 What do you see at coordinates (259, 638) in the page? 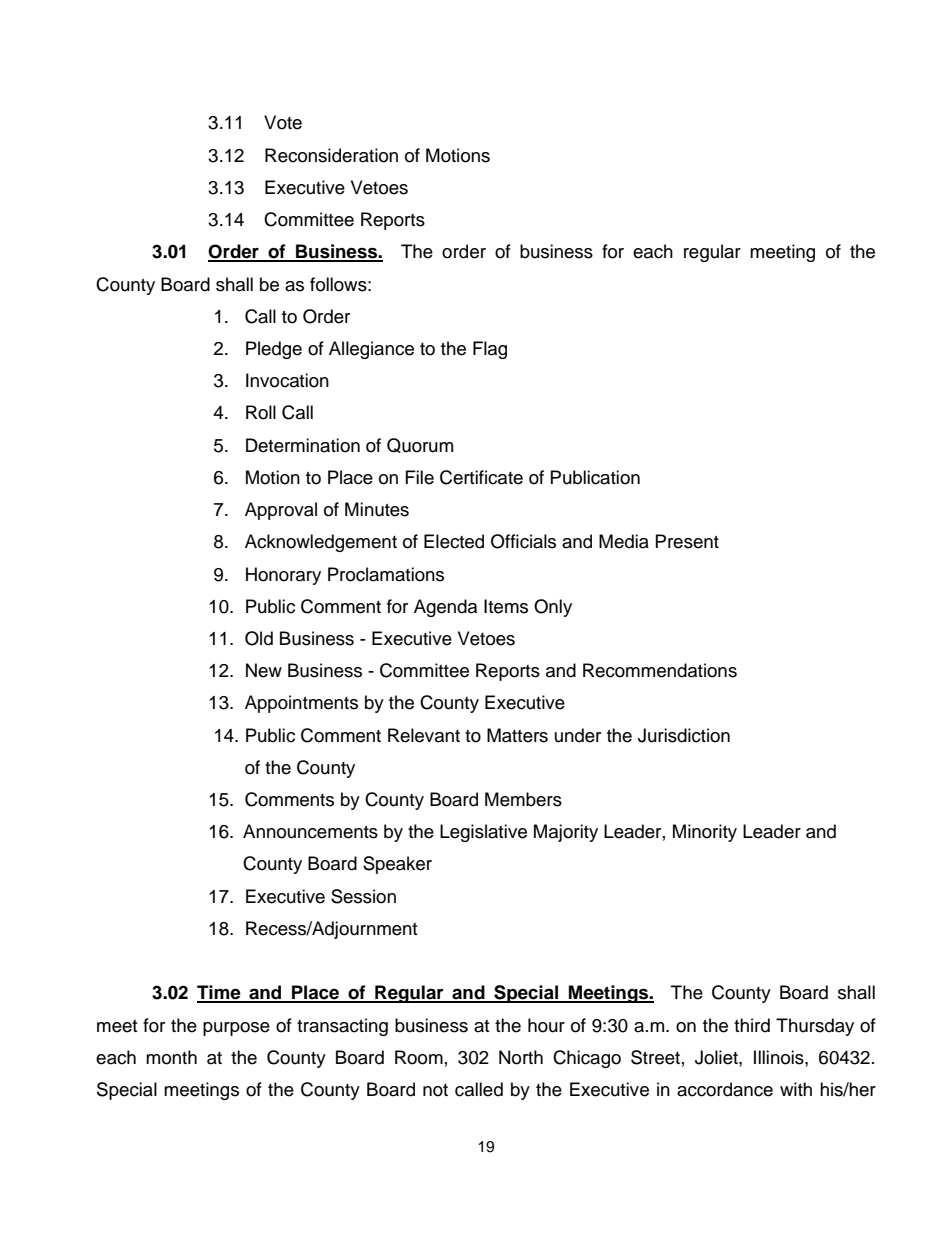
I see `Old` at bounding box center [259, 638].
